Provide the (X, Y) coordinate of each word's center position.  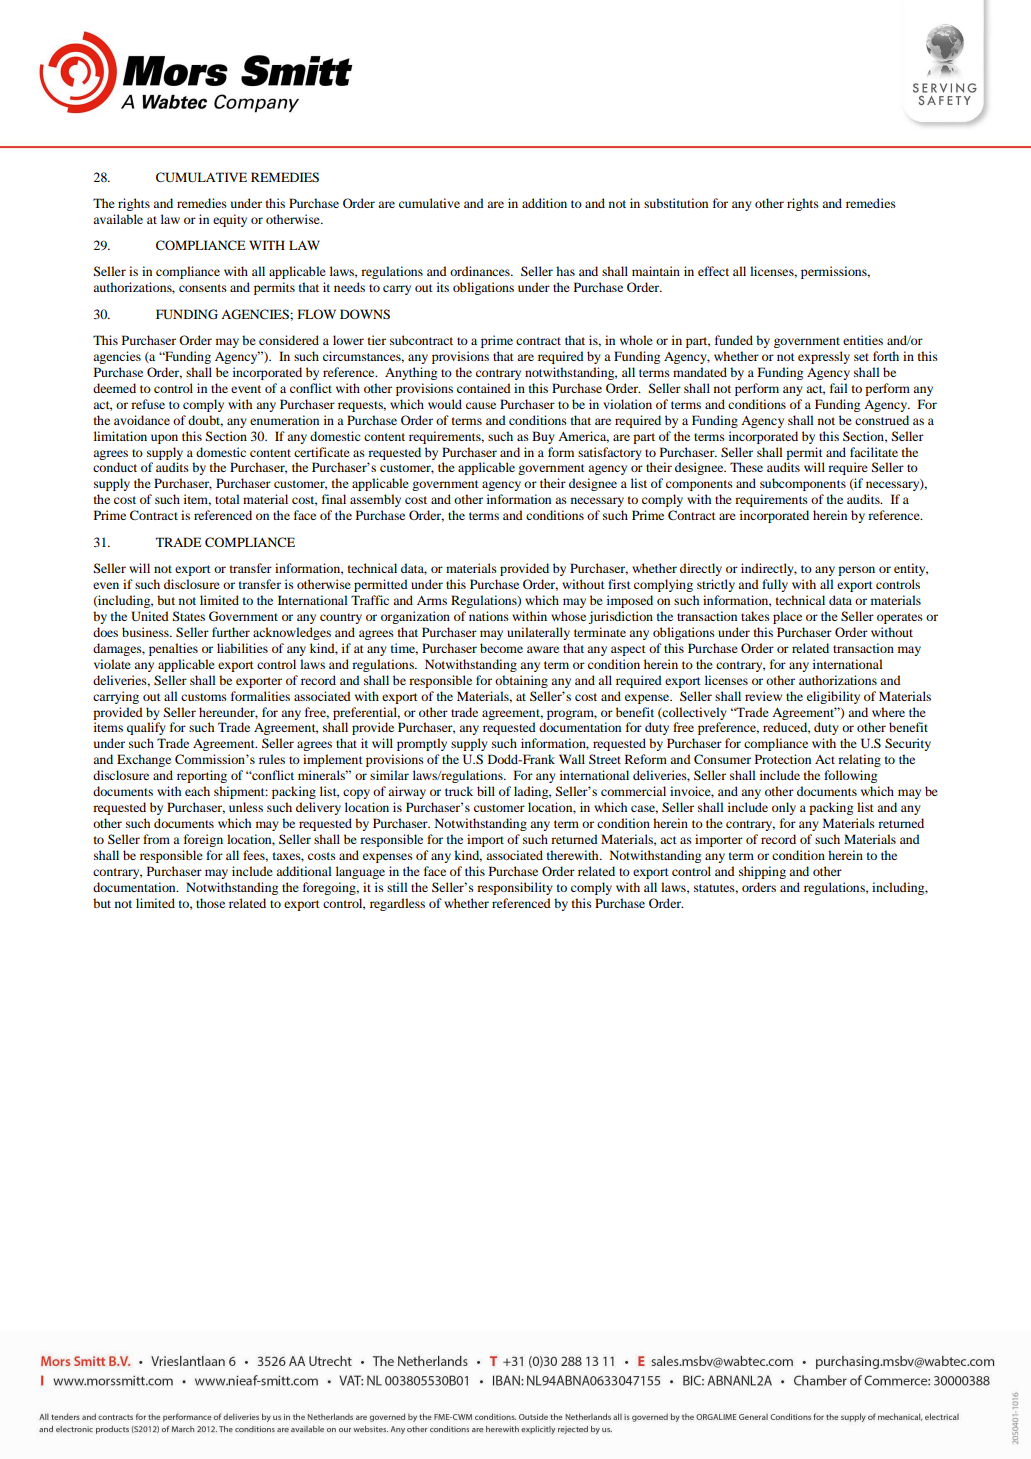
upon (164, 439)
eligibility (833, 697)
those (210, 903)
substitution (676, 203)
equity (230, 220)
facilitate (874, 452)
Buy (543, 437)
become (501, 648)
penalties (173, 649)
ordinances (481, 271)
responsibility (515, 888)
